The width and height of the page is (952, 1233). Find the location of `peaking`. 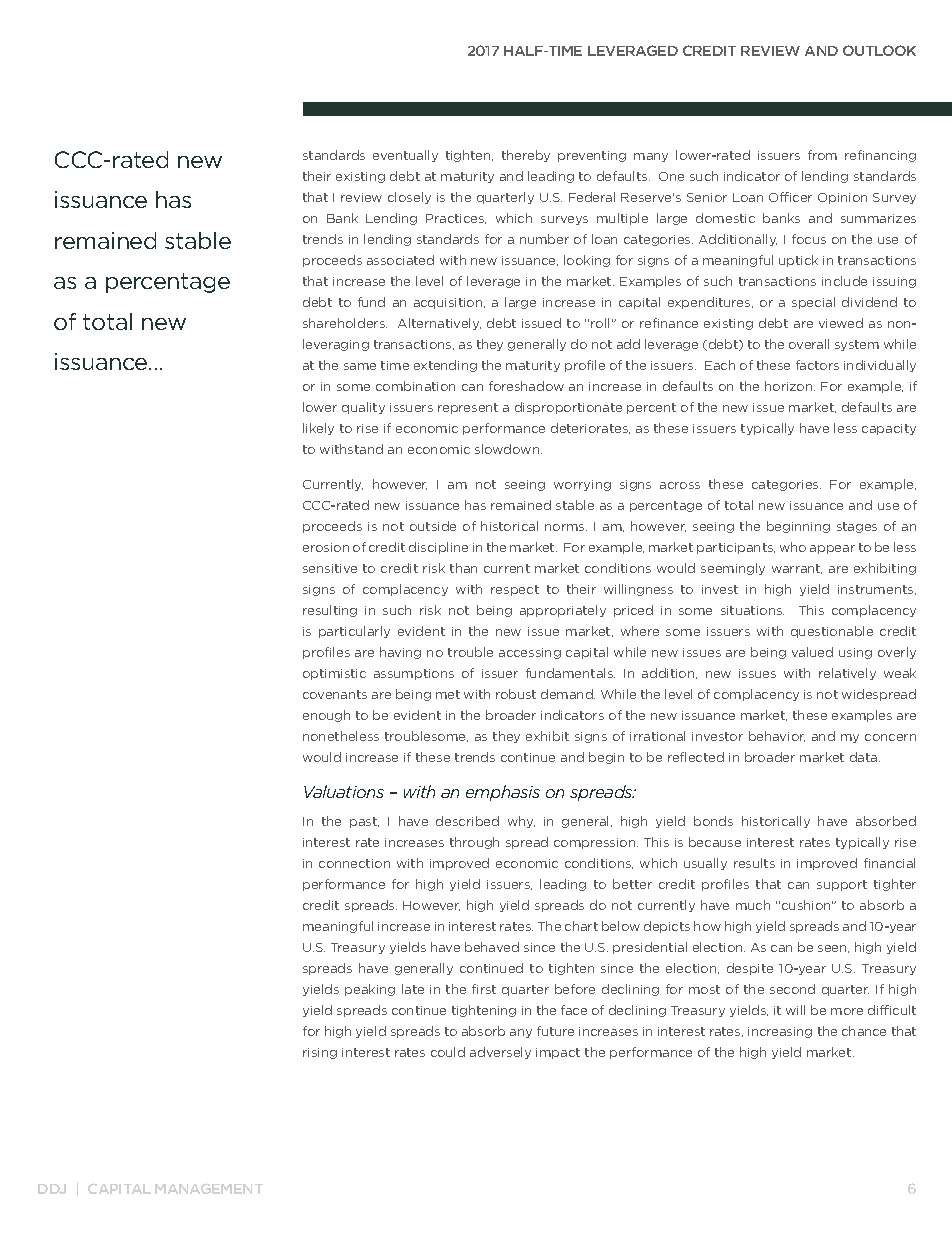

peaking is located at coordinates (370, 990).
